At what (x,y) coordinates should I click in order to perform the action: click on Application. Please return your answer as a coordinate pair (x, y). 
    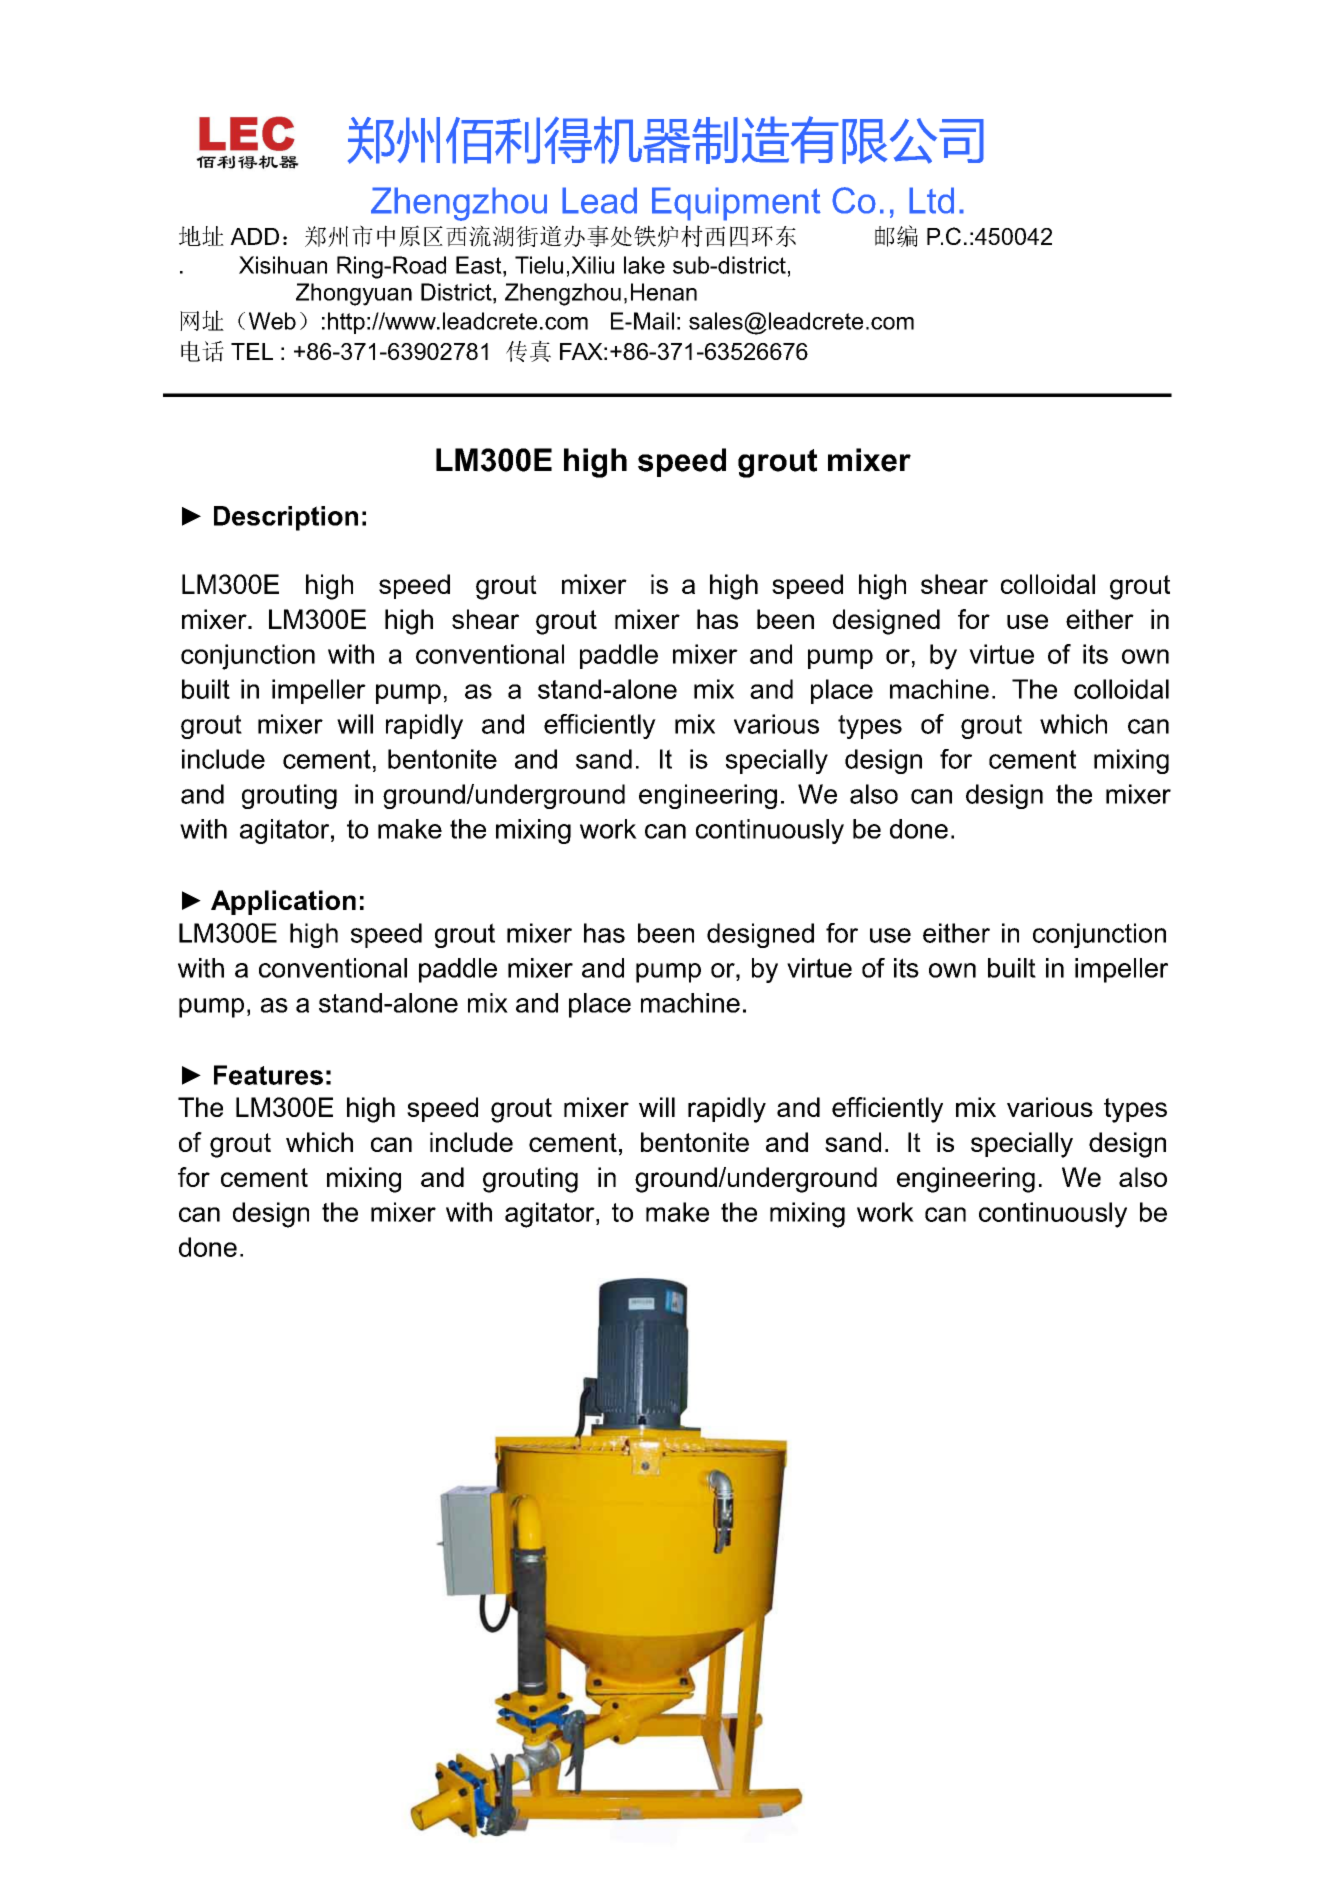
    Looking at the image, I should click on (283, 902).
